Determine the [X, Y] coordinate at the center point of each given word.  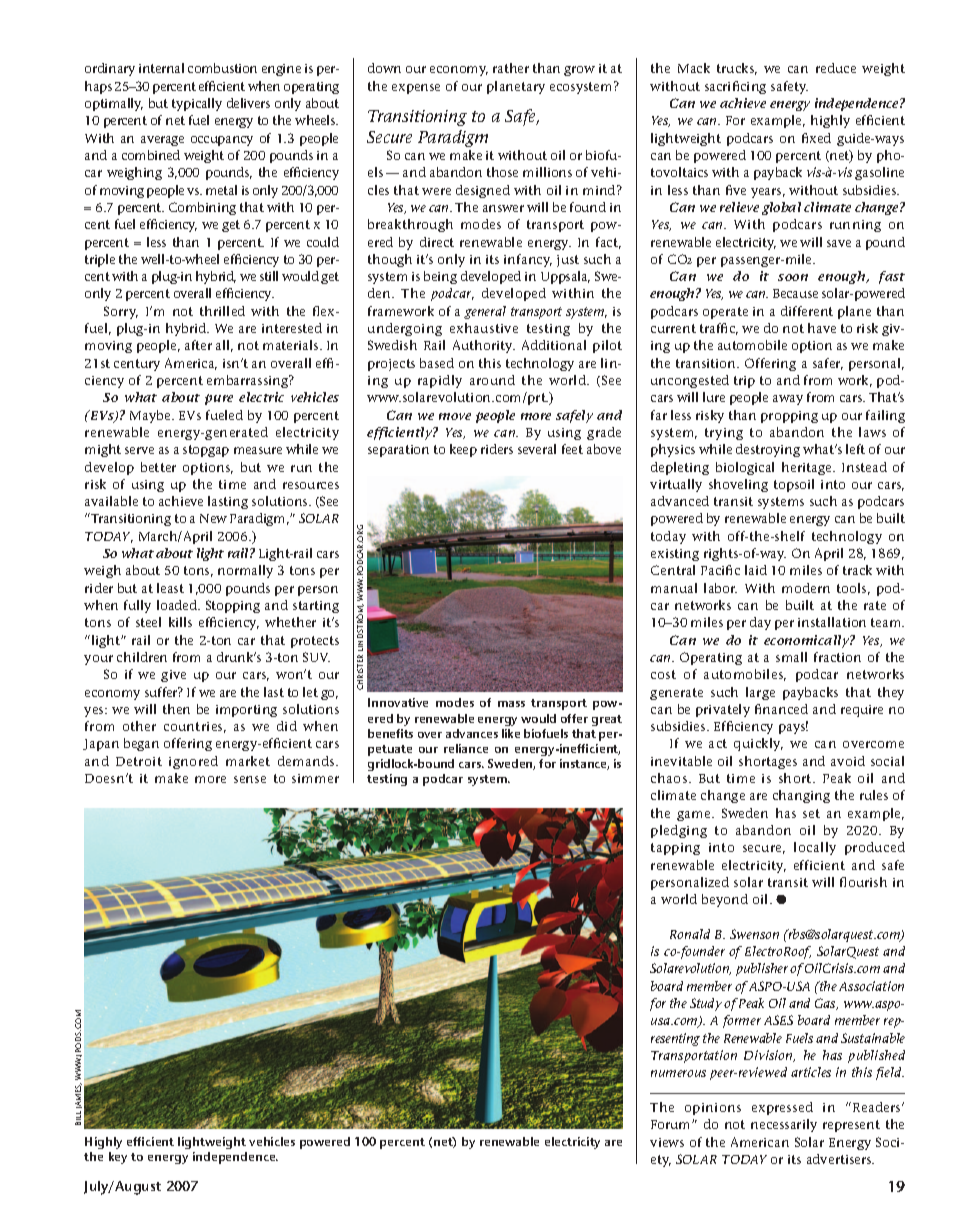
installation [832, 622]
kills [180, 622]
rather [511, 68]
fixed [816, 138]
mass [511, 704]
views [667, 1142]
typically [197, 104]
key [118, 1158]
